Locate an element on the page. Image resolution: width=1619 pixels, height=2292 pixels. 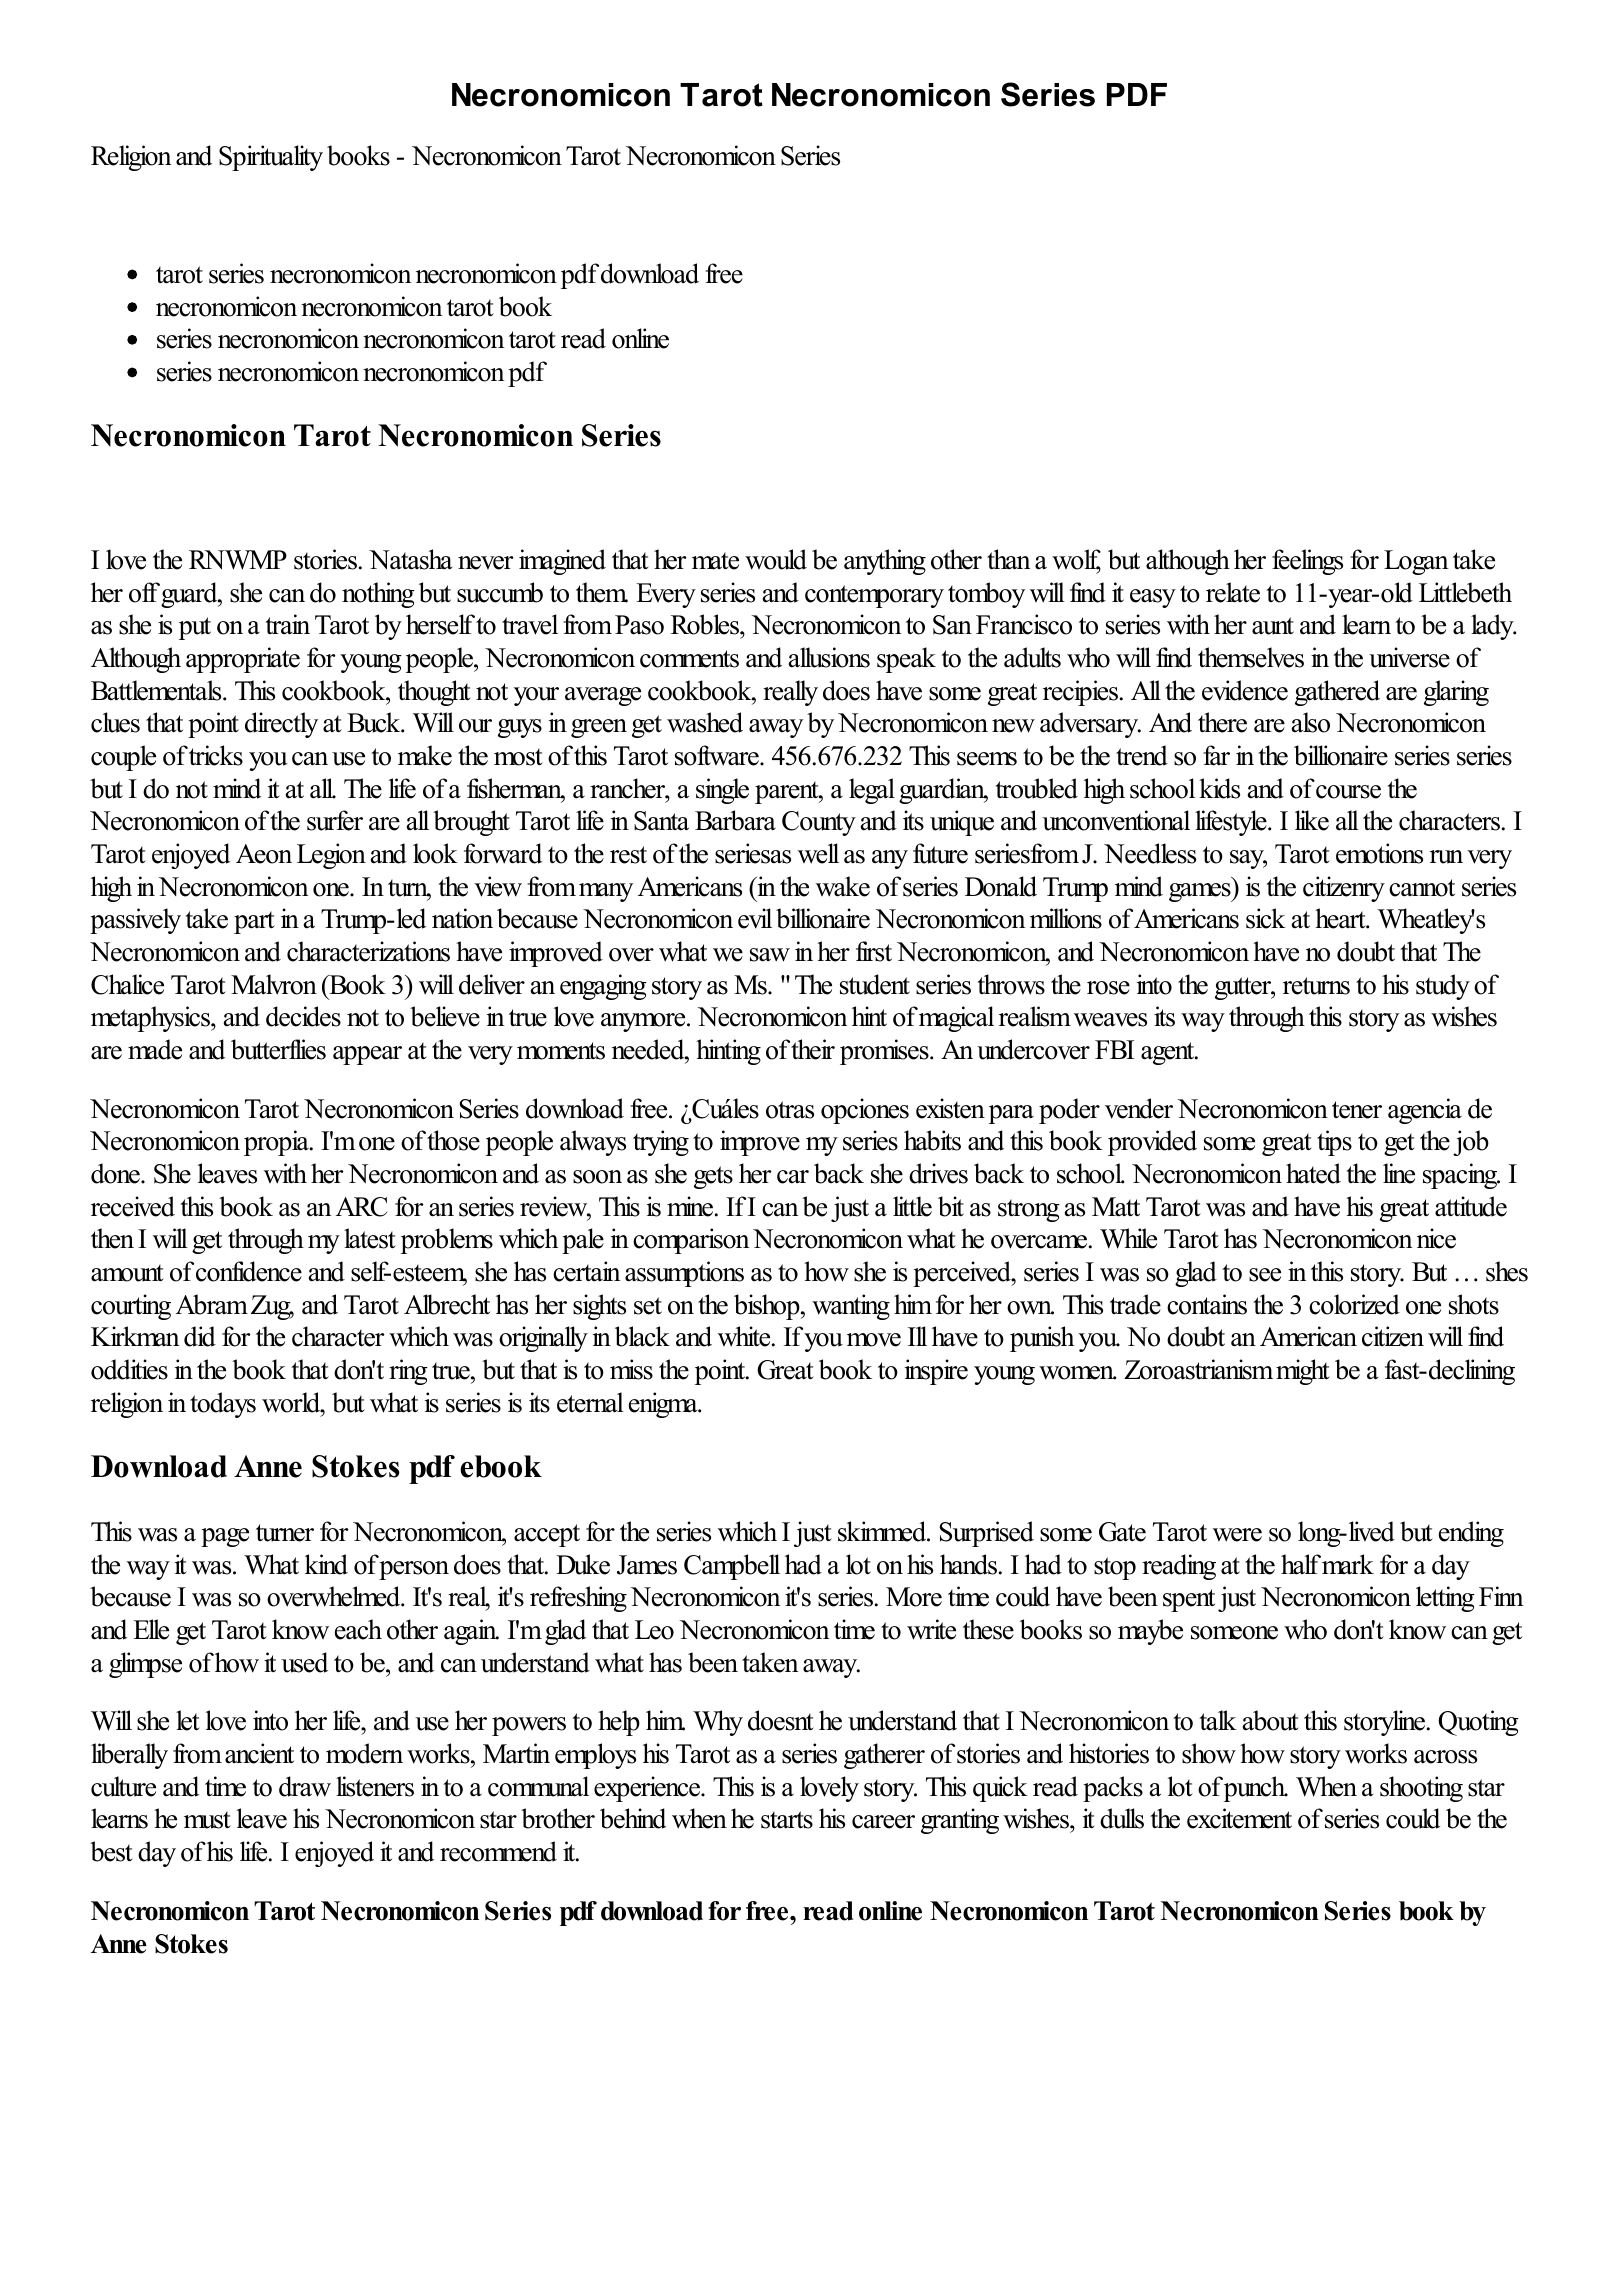
wanting is located at coordinates (851, 1307).
